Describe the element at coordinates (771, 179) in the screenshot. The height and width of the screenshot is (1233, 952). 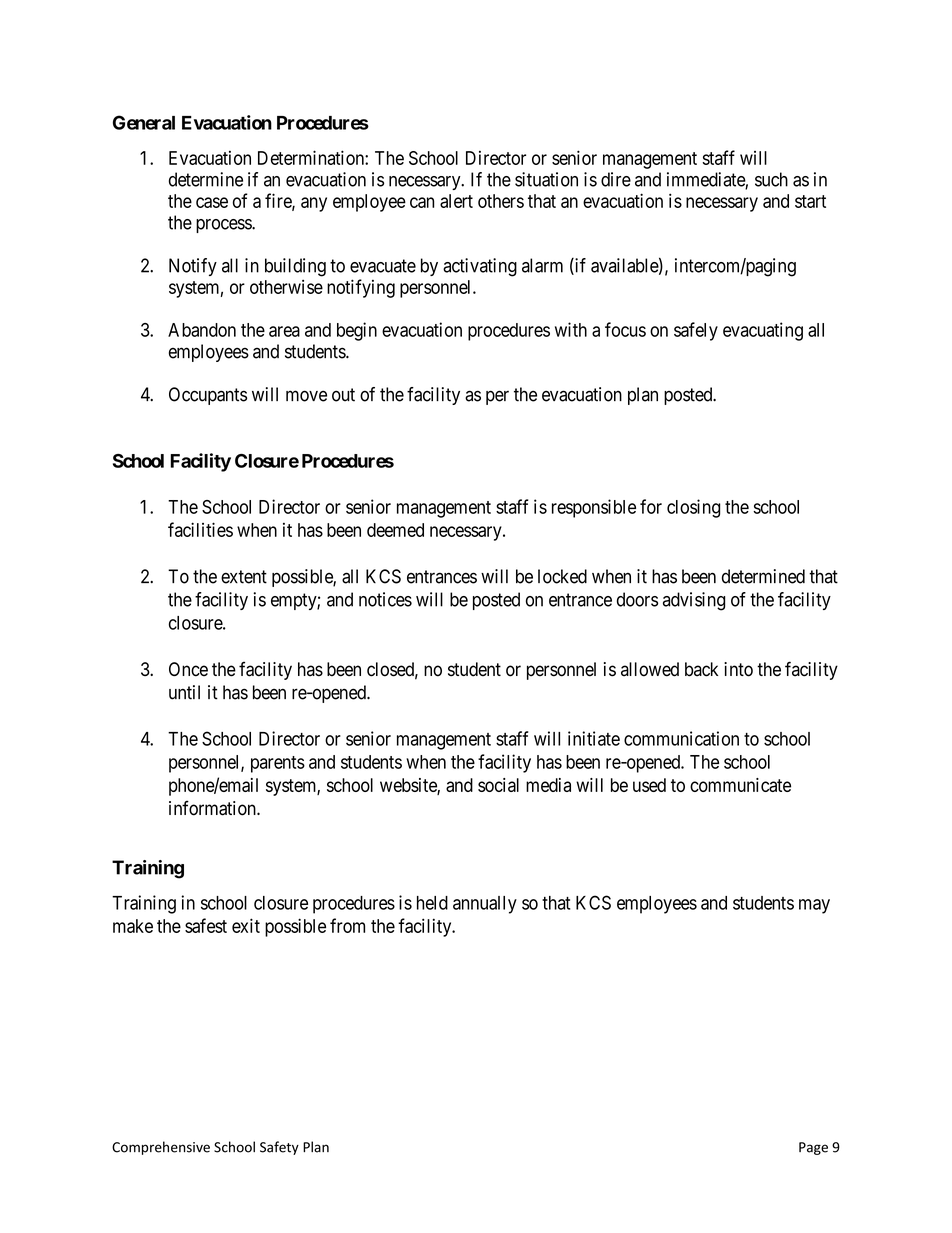
I see `such` at that location.
